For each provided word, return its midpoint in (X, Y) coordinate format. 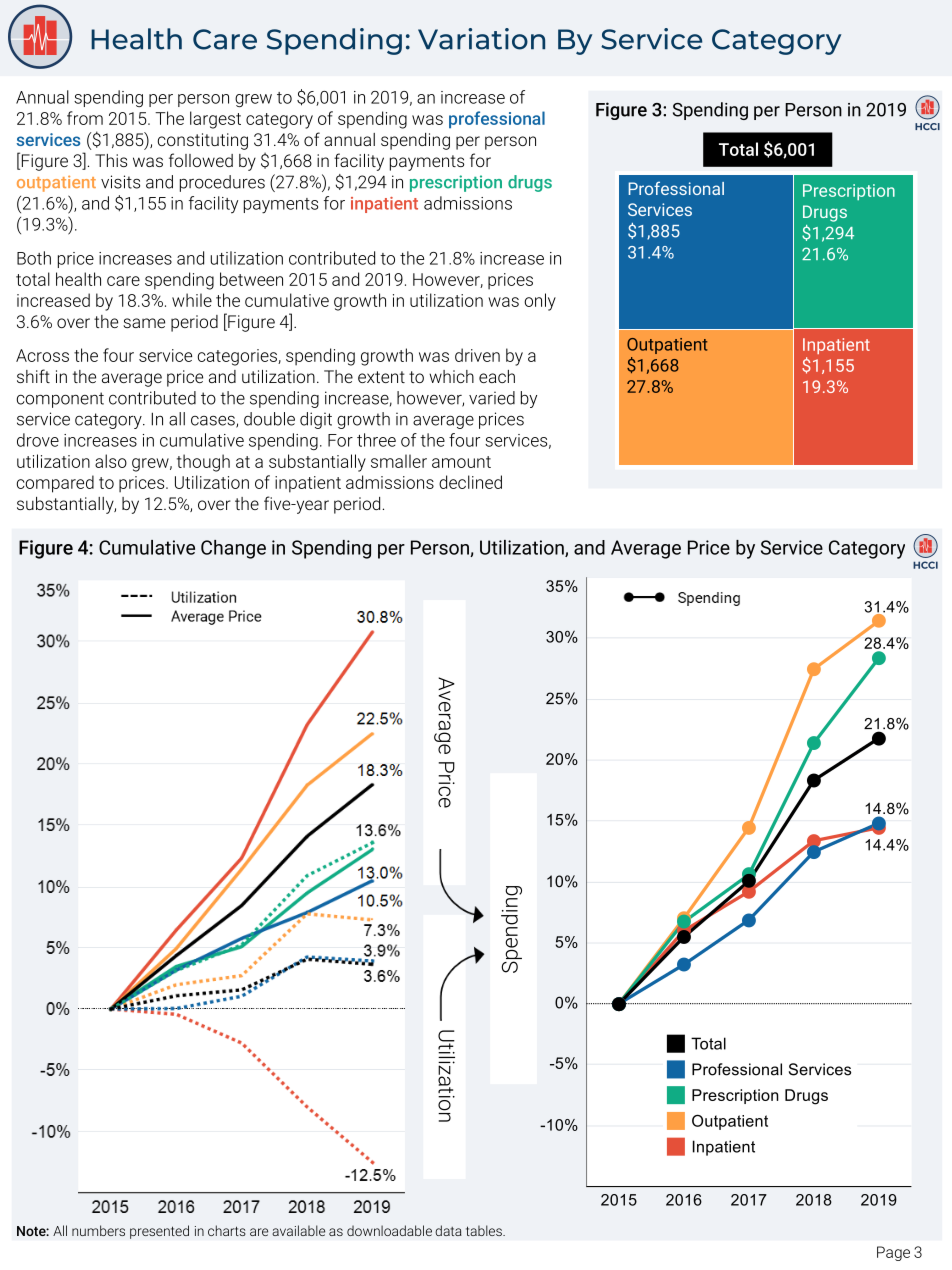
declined (470, 482)
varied (492, 398)
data (448, 1230)
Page (893, 1253)
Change (233, 549)
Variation (481, 39)
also (111, 461)
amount (461, 462)
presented (159, 1232)
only (540, 302)
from (85, 118)
